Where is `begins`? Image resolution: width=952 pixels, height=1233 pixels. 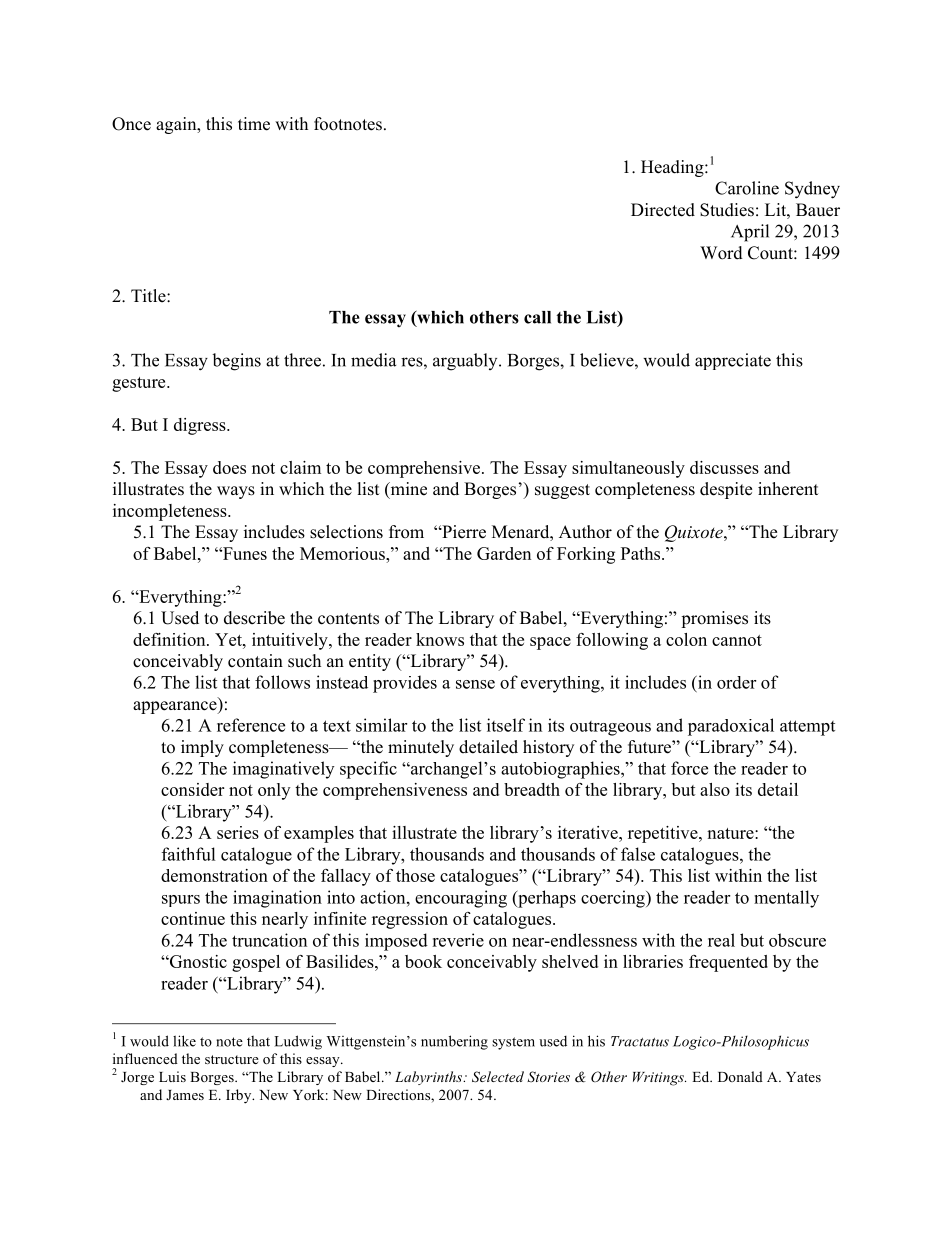 begins is located at coordinates (236, 362).
